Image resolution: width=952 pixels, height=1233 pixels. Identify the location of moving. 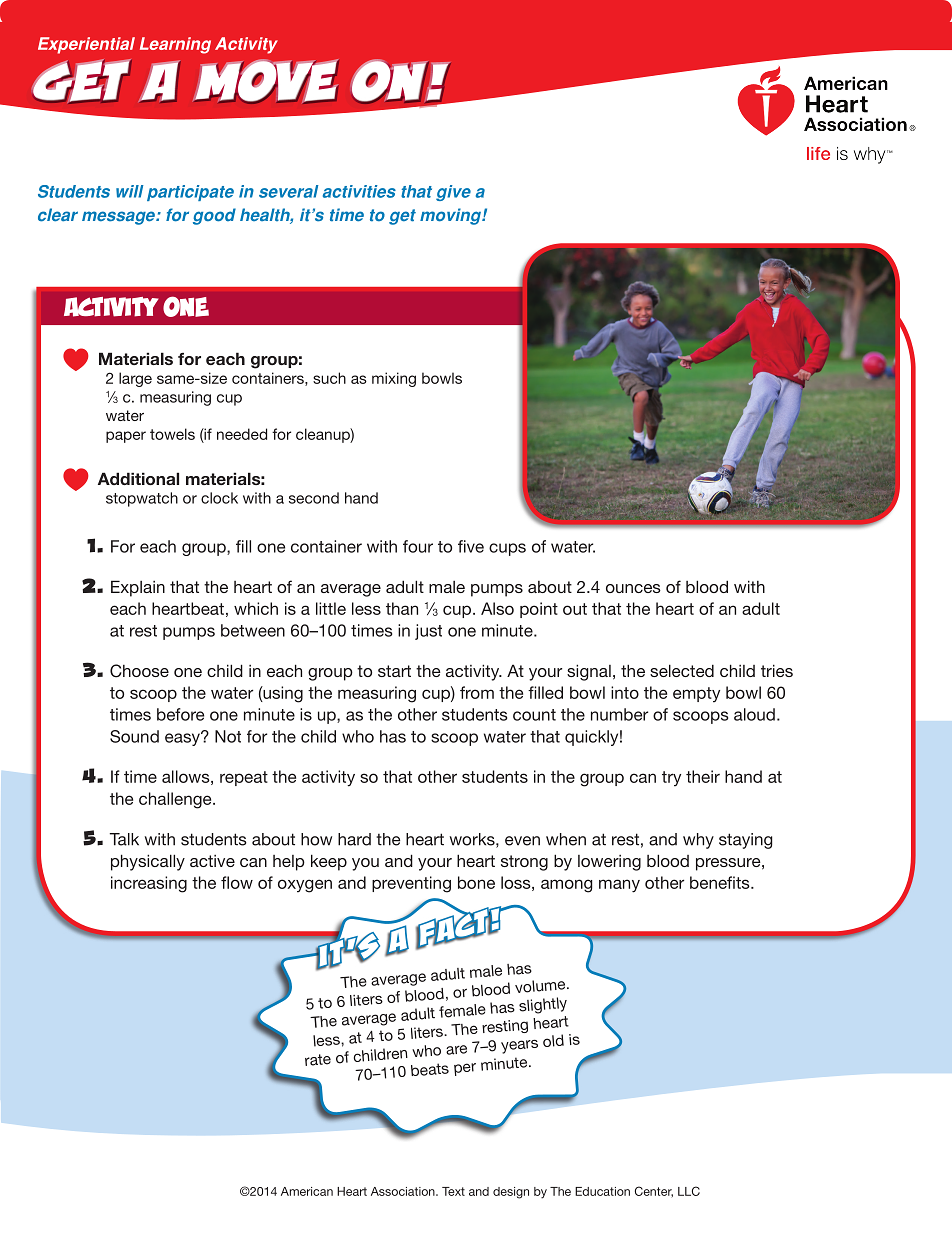
(451, 216).
